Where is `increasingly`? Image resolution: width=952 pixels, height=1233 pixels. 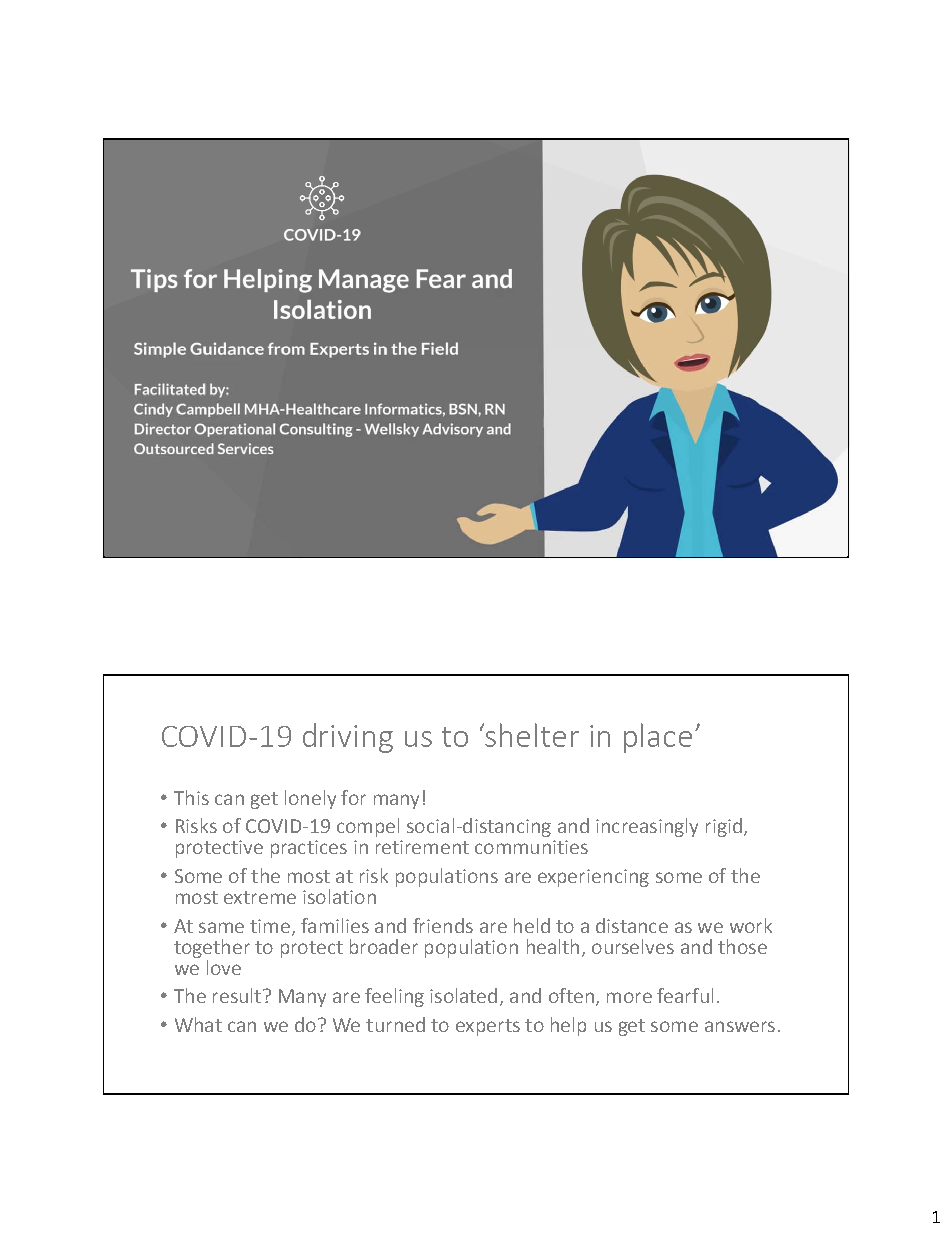 increasingly is located at coordinates (647, 827).
